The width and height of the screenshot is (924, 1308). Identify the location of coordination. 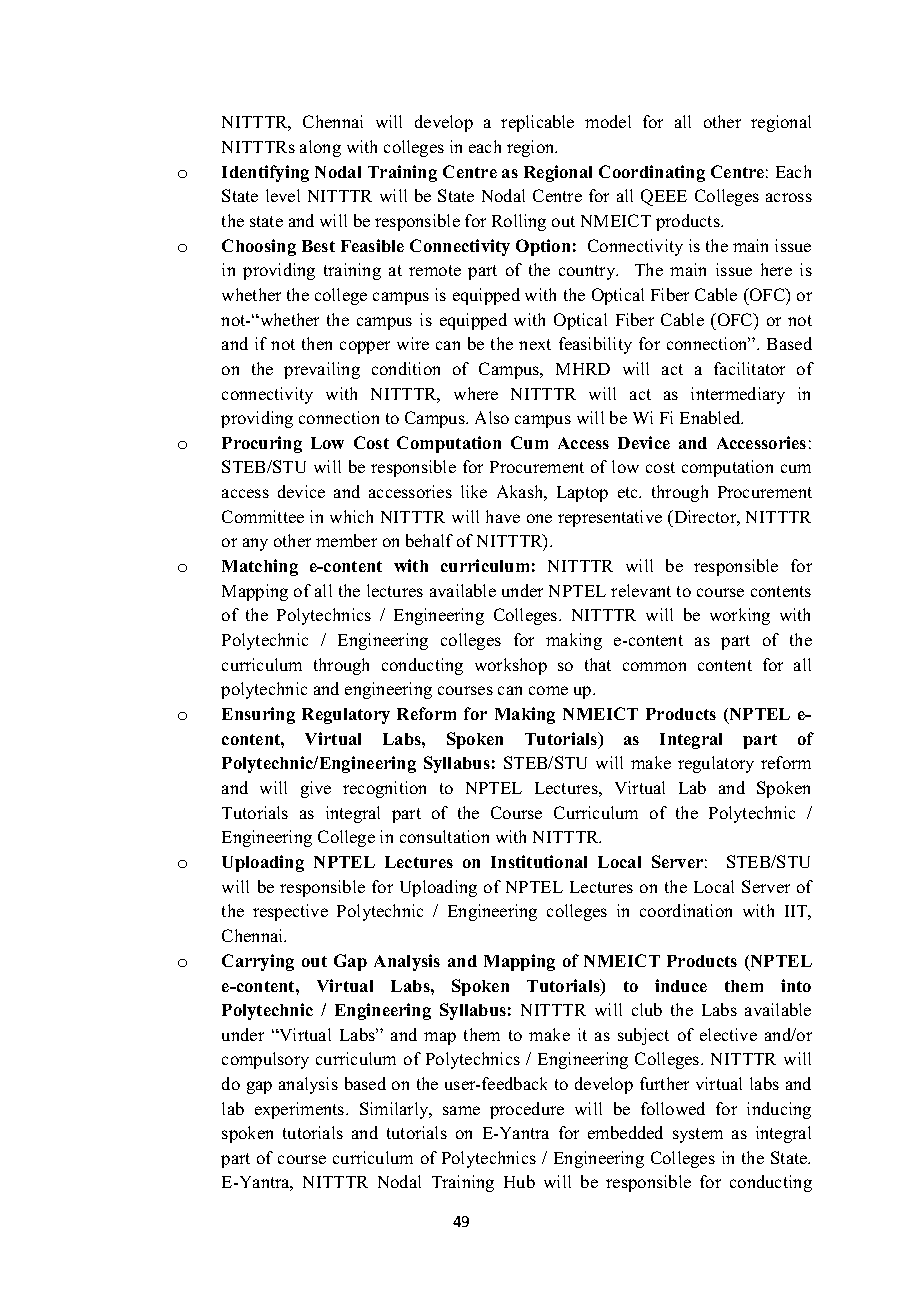
(686, 910).
